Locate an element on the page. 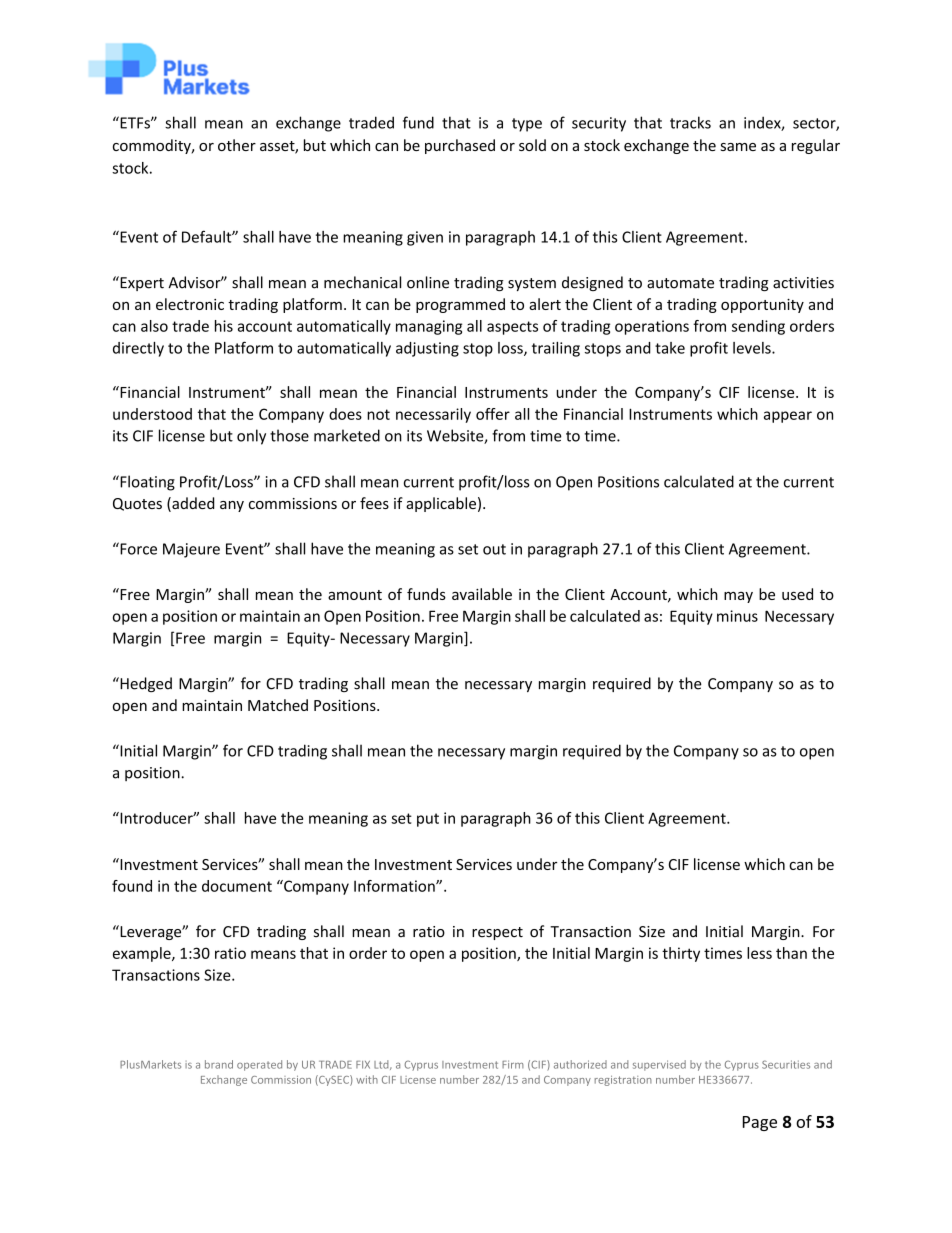 This page has width=952, height=1233. brand is located at coordinates (219, 1064).
